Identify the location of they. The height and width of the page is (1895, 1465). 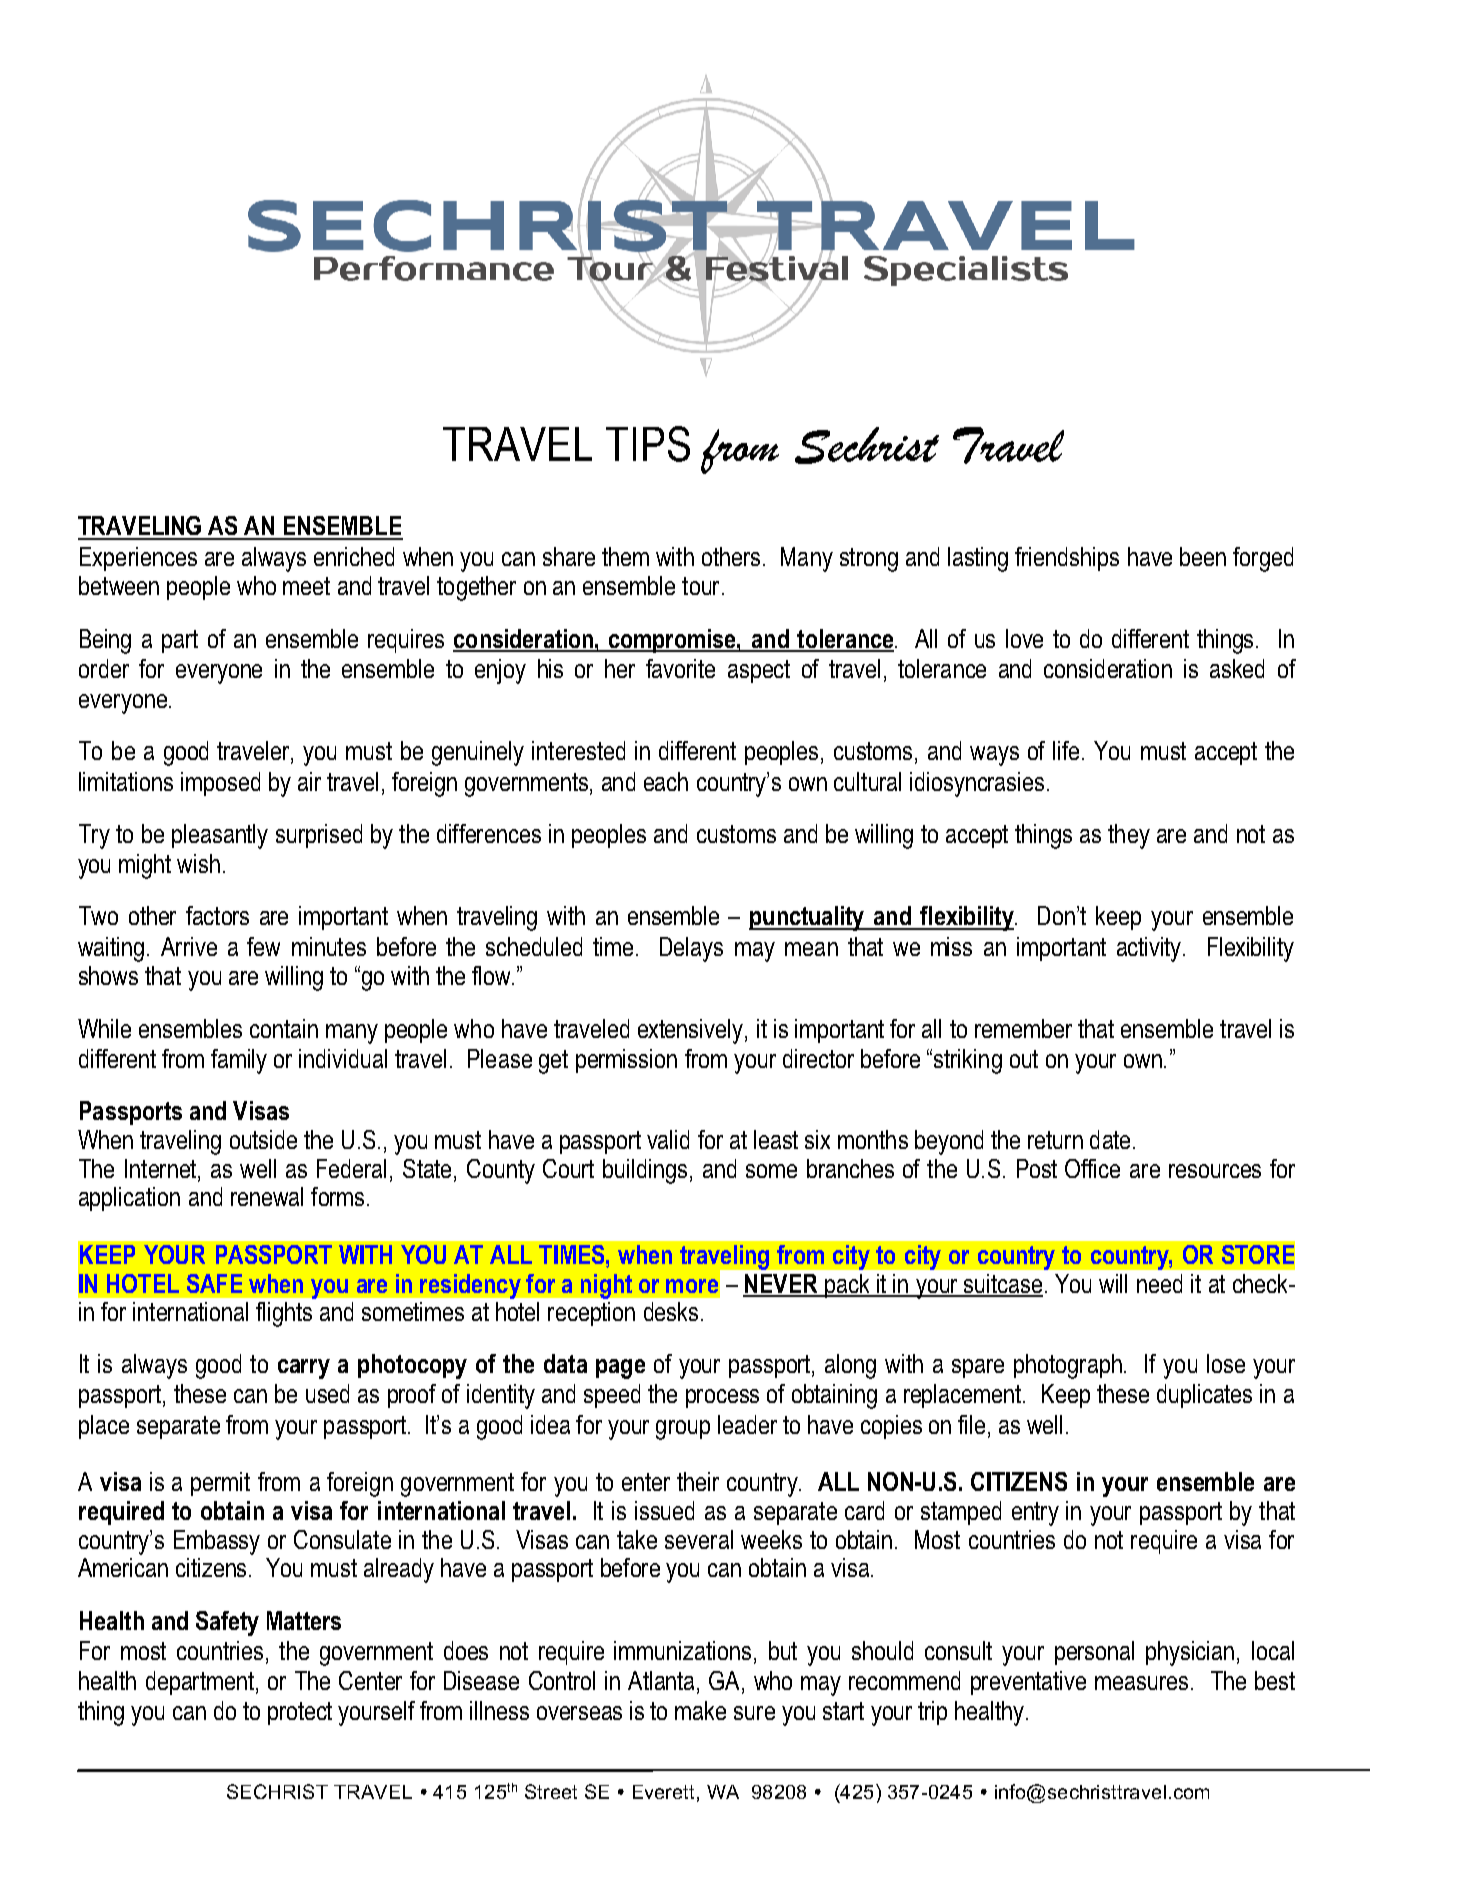
(1129, 836).
